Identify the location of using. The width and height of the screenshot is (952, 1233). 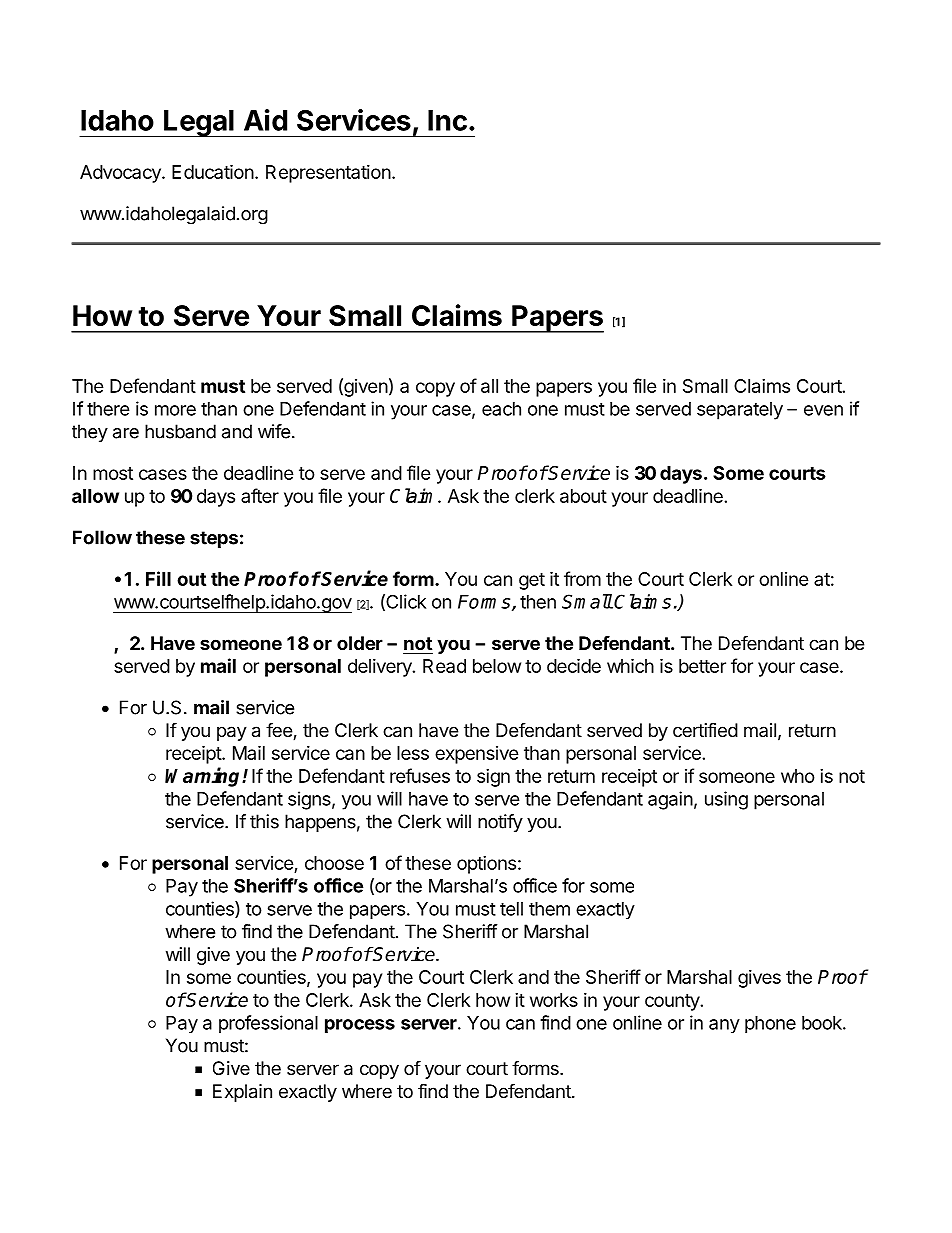
(726, 800).
